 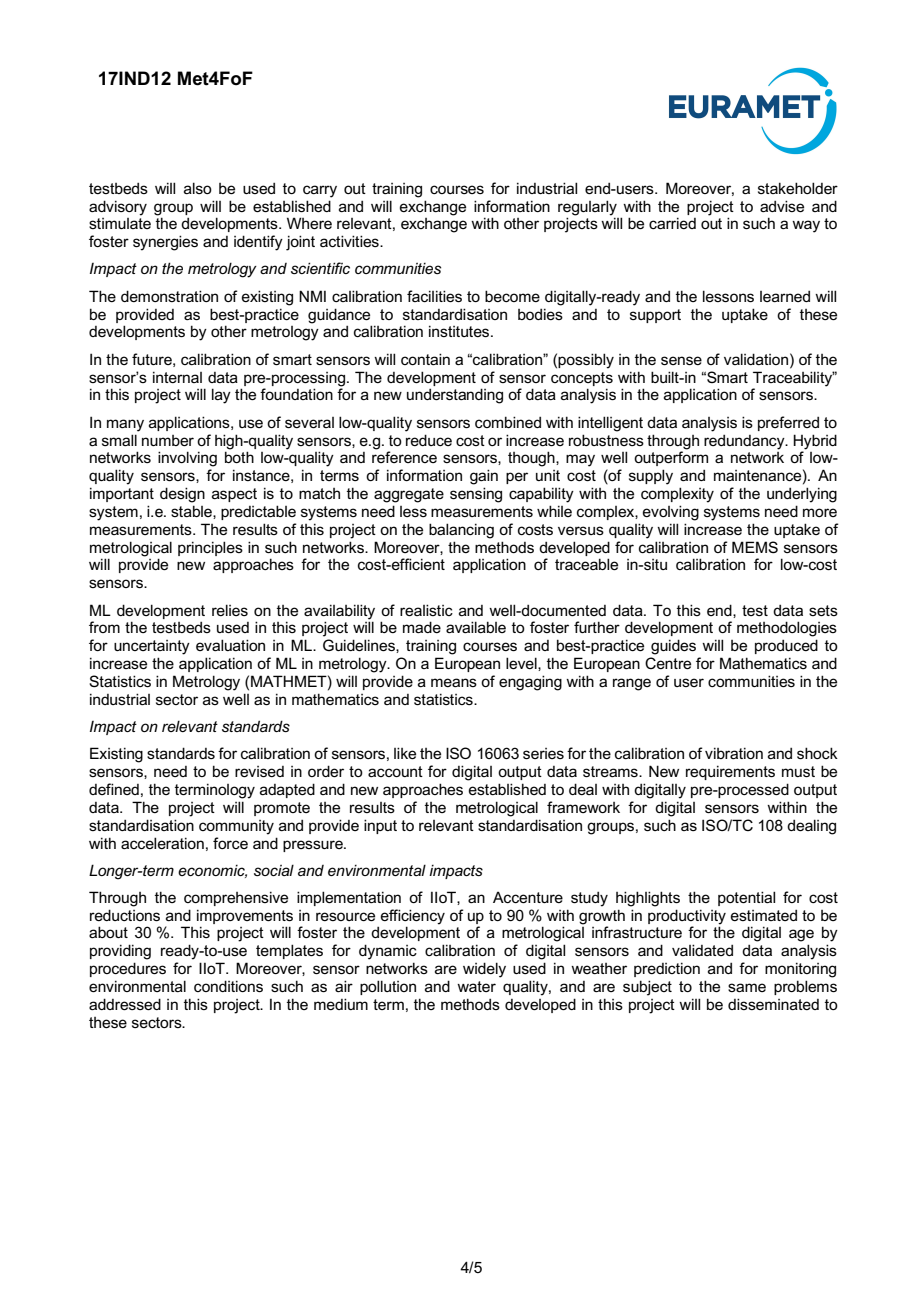 I want to click on advise, so click(x=782, y=206).
